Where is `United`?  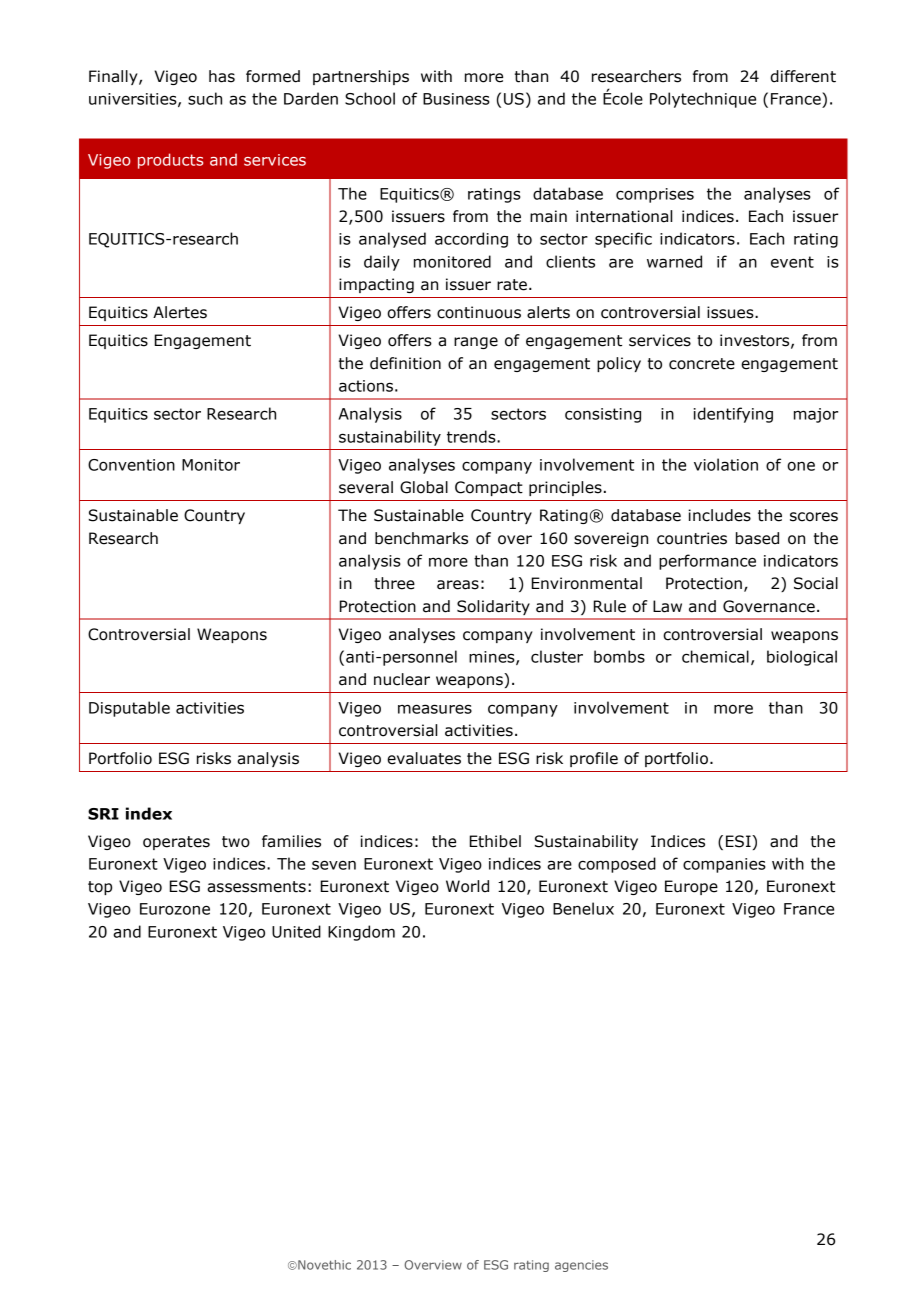
United is located at coordinates (296, 931).
